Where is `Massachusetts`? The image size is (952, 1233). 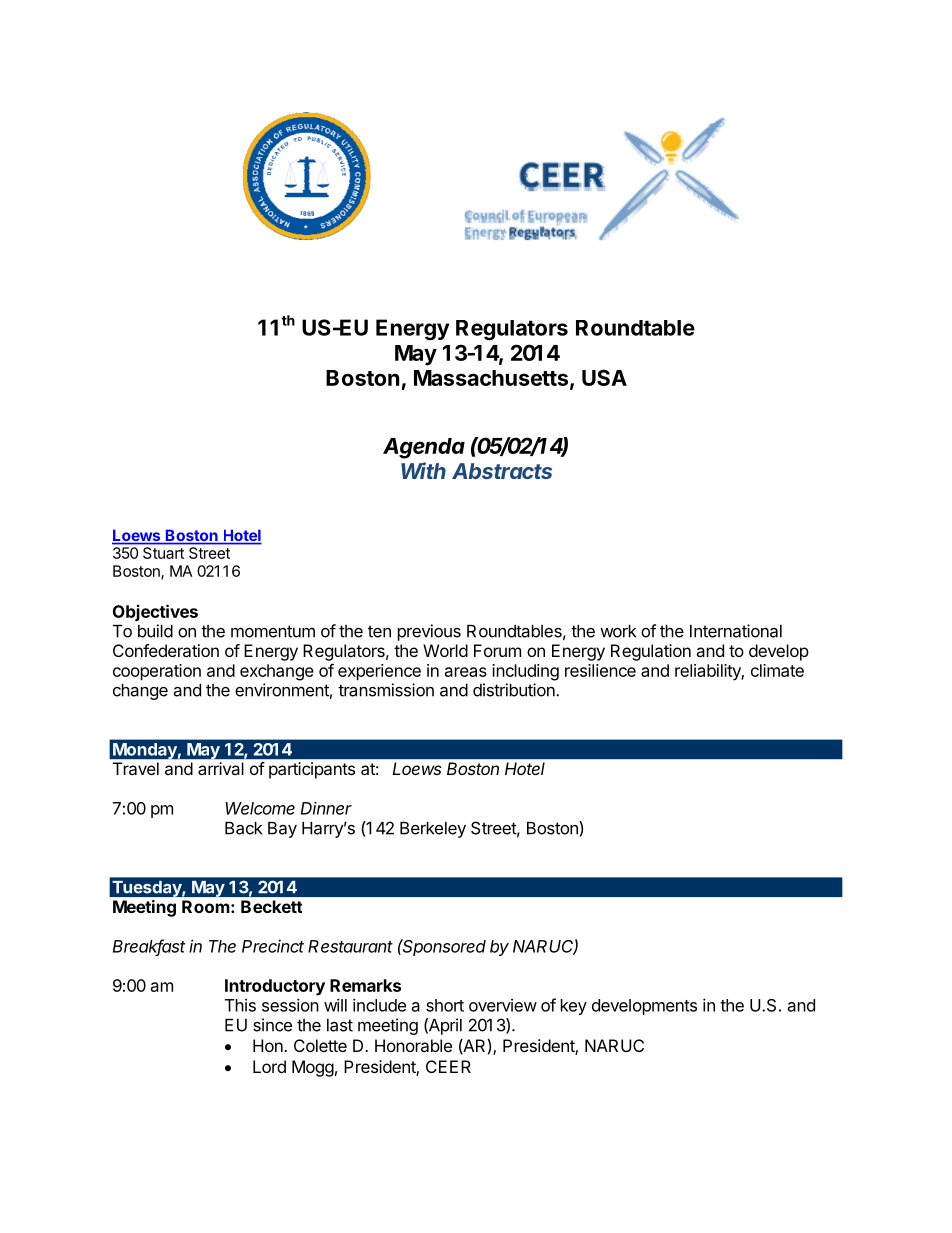
Massachusetts is located at coordinates (491, 378).
